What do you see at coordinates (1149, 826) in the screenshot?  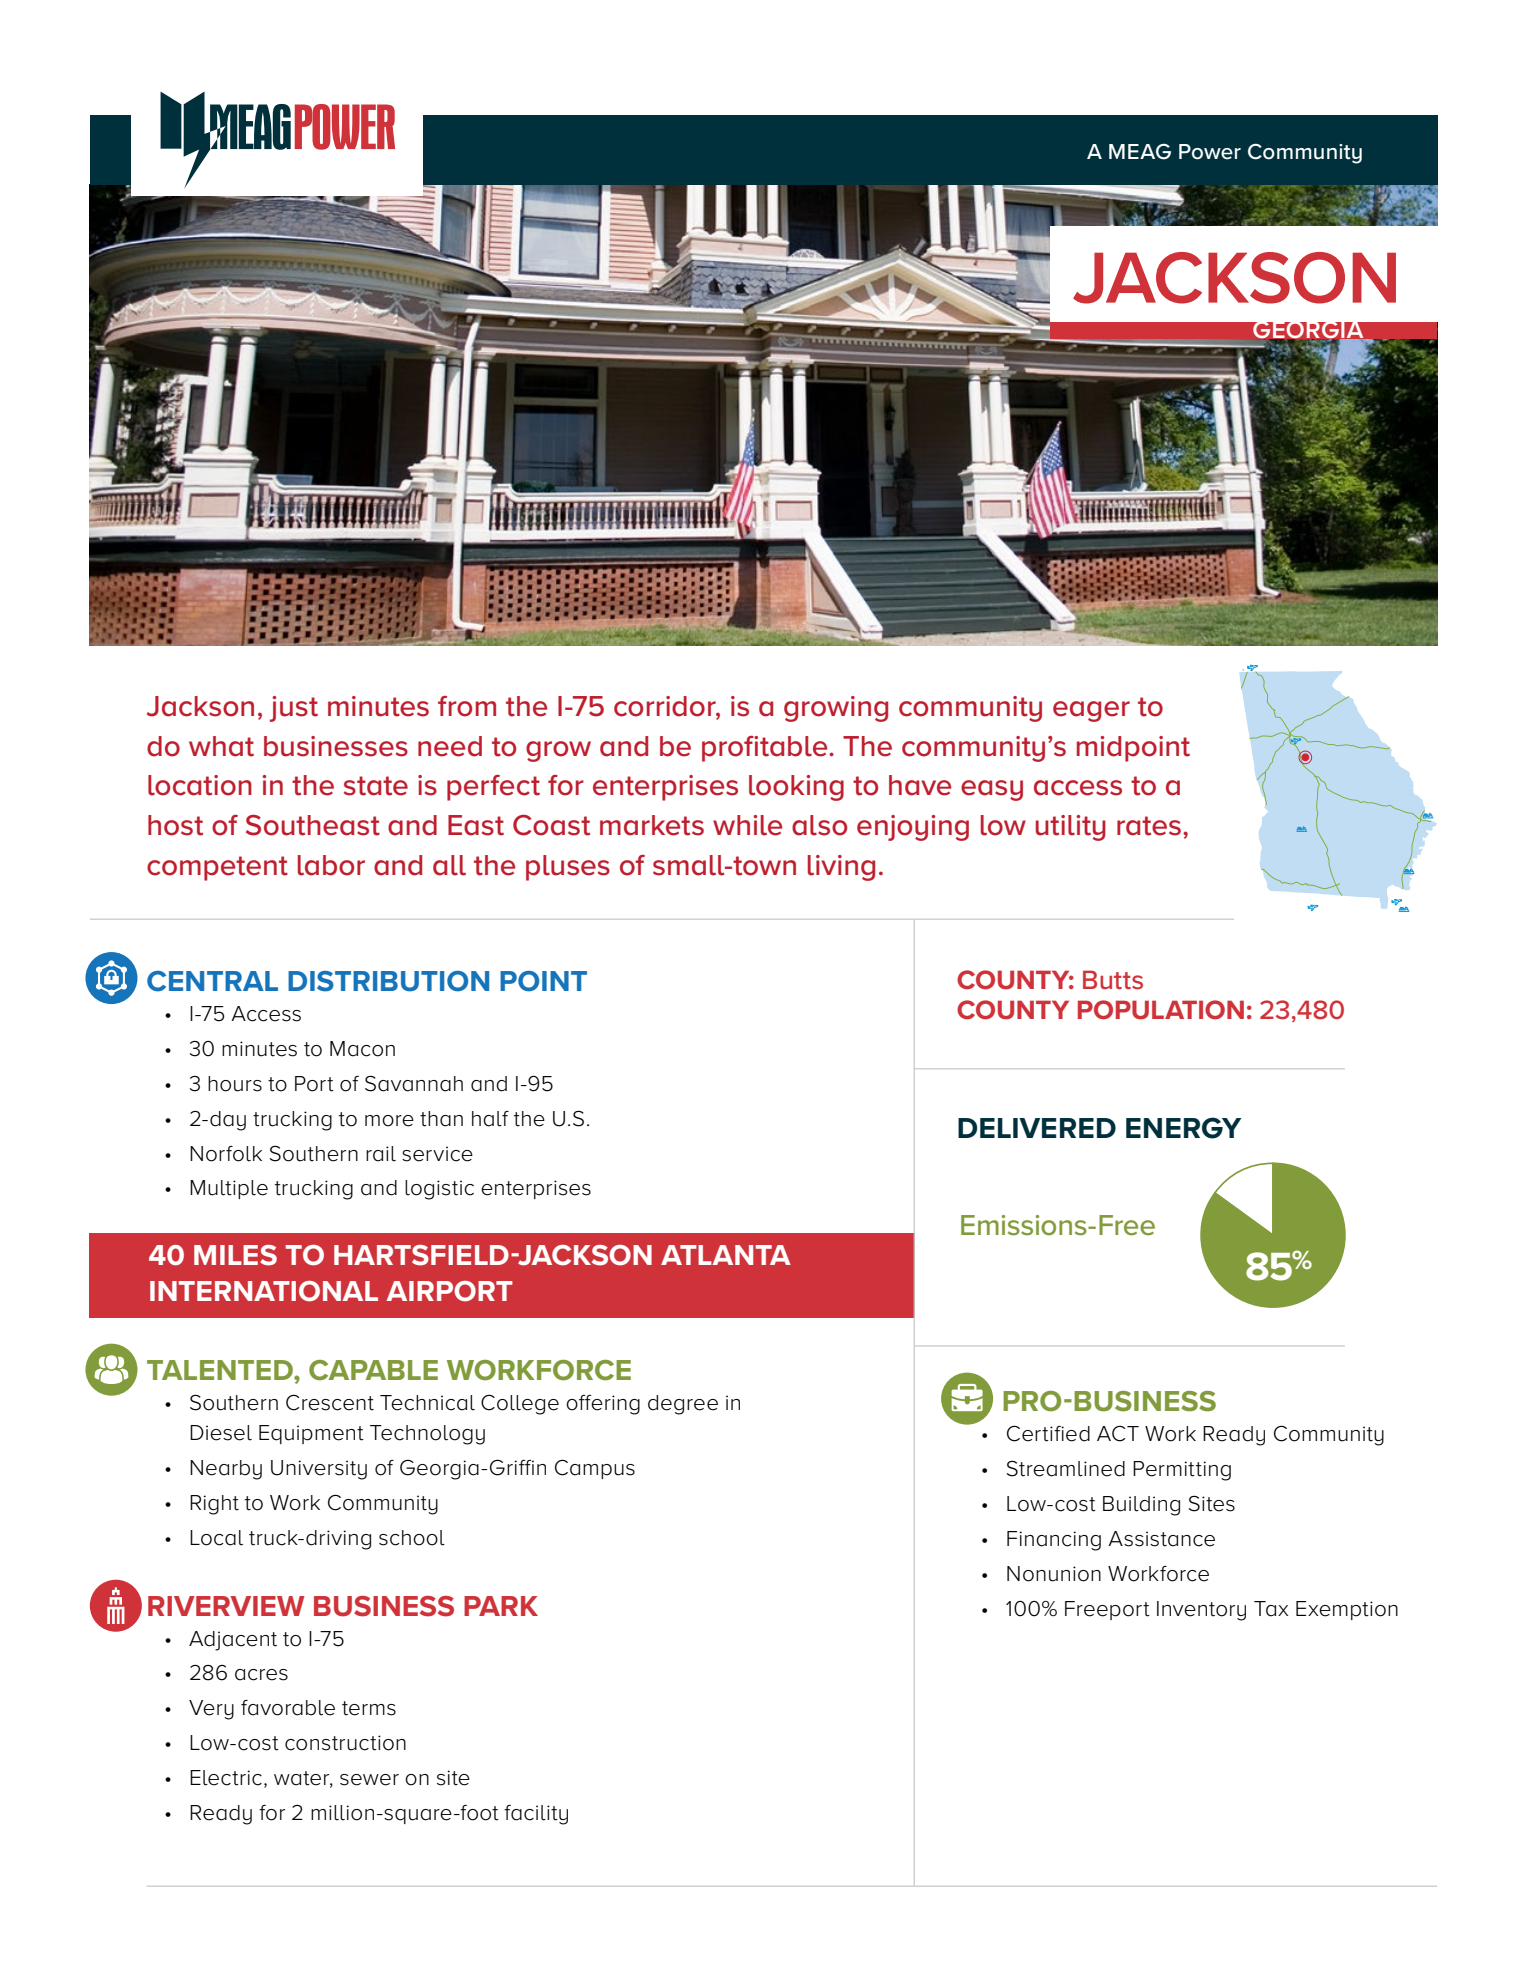 I see `rates` at bounding box center [1149, 826].
